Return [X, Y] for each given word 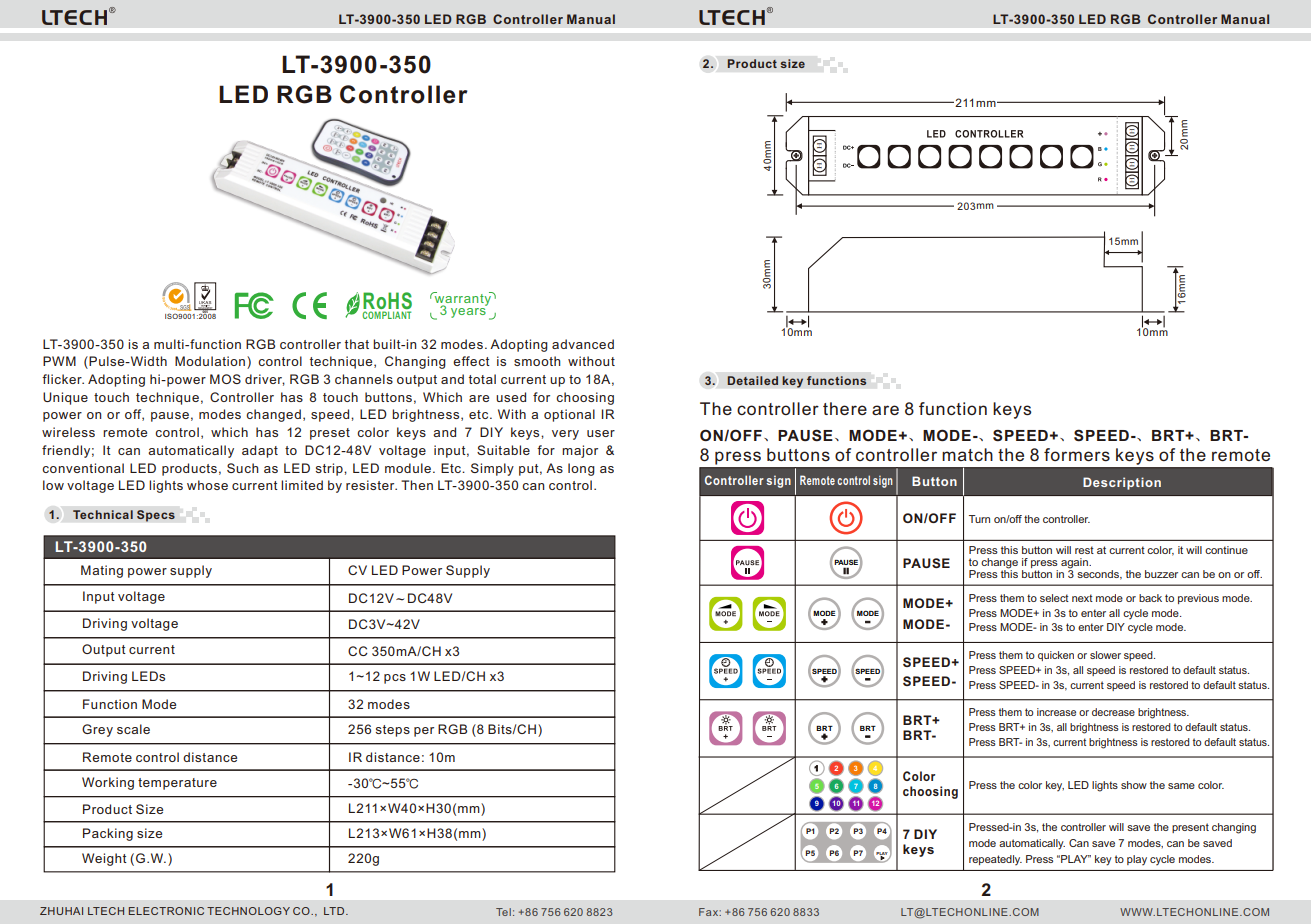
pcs [395, 679]
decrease [1113, 712]
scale [133, 729]
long [581, 469]
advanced [583, 344]
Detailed [752, 380]
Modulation [211, 362]
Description [1122, 483]
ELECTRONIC [166, 911]
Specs [156, 516]
